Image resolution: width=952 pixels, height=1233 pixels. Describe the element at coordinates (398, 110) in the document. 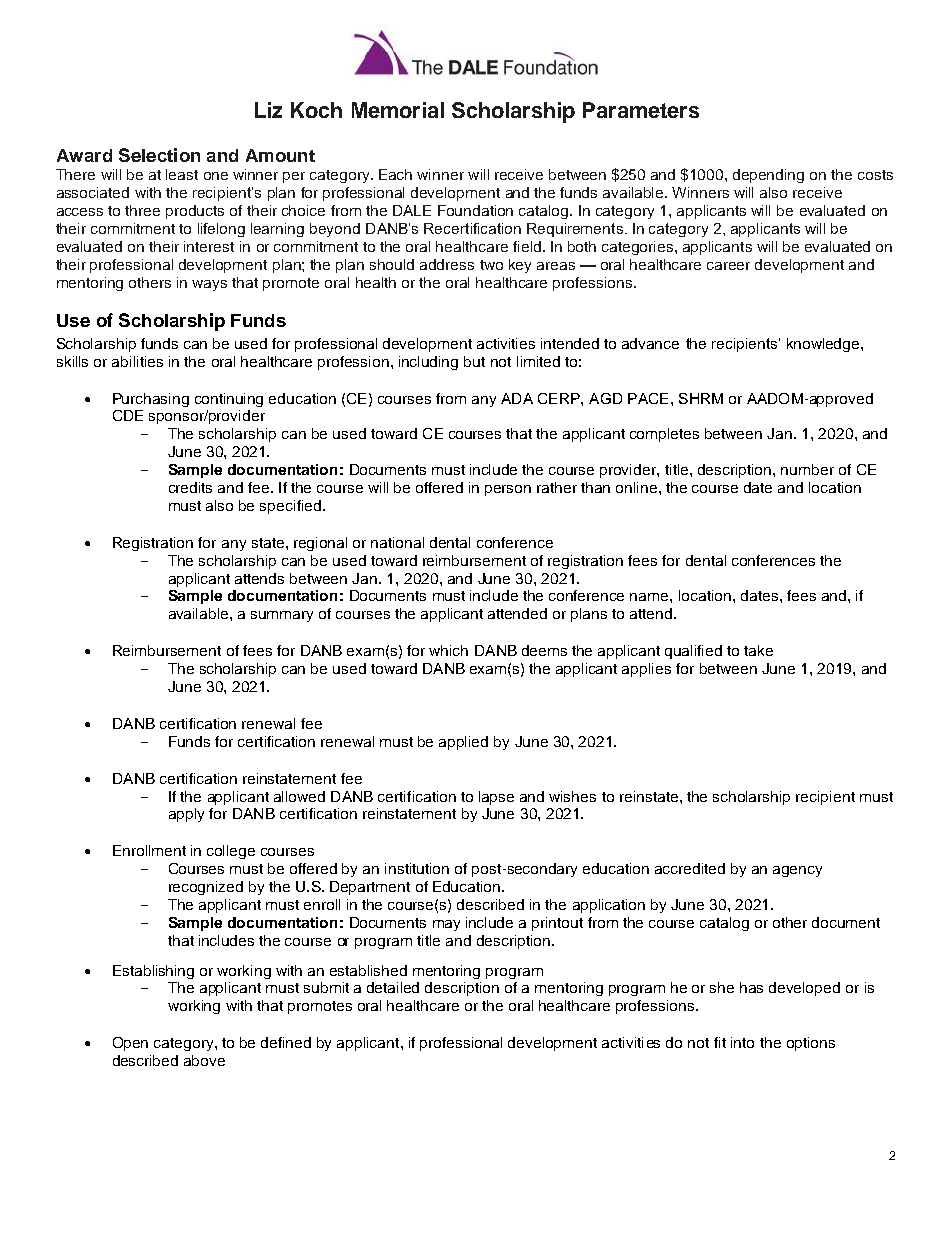

I see `Memorial` at that location.
